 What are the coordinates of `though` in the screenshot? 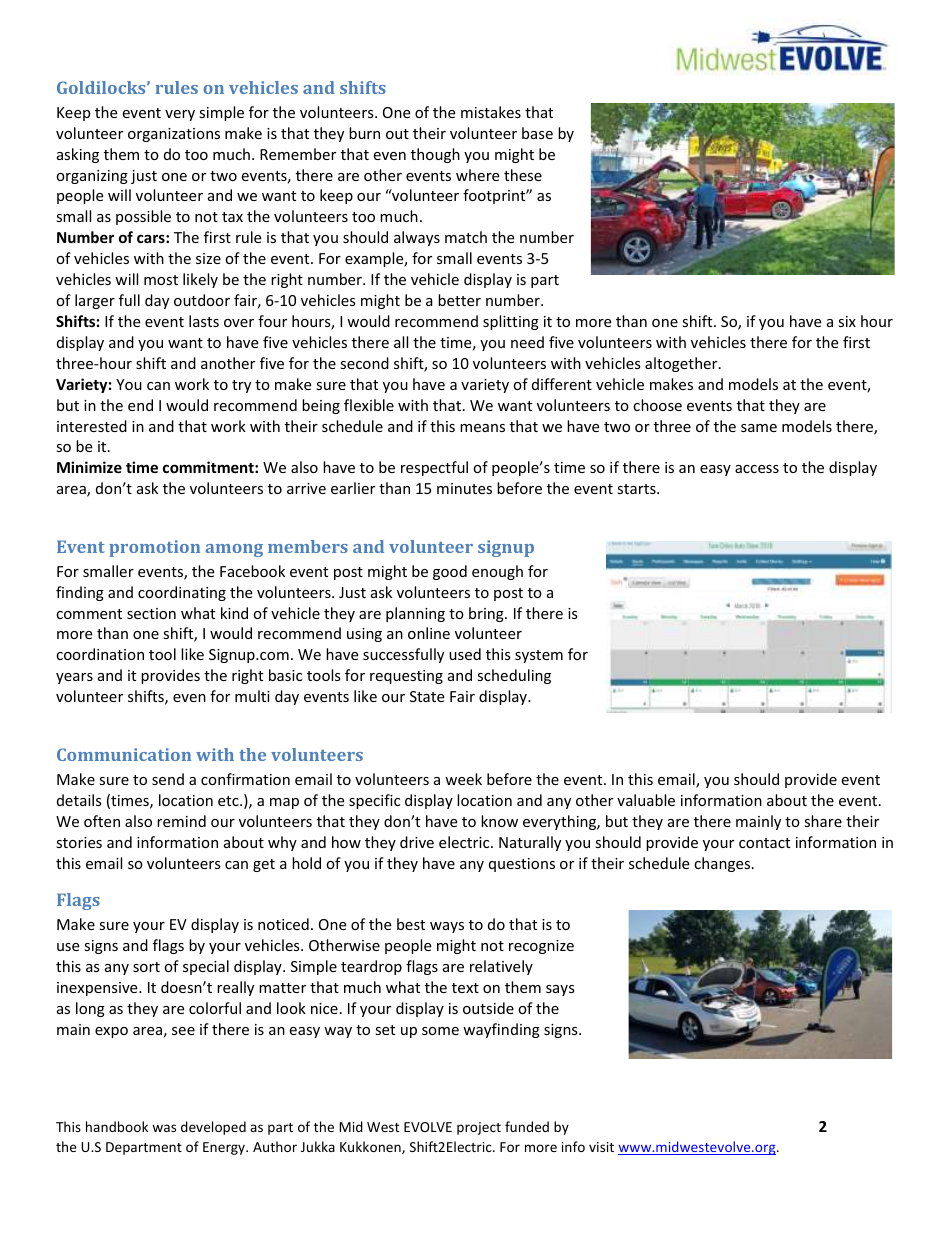 It's located at (435, 155).
